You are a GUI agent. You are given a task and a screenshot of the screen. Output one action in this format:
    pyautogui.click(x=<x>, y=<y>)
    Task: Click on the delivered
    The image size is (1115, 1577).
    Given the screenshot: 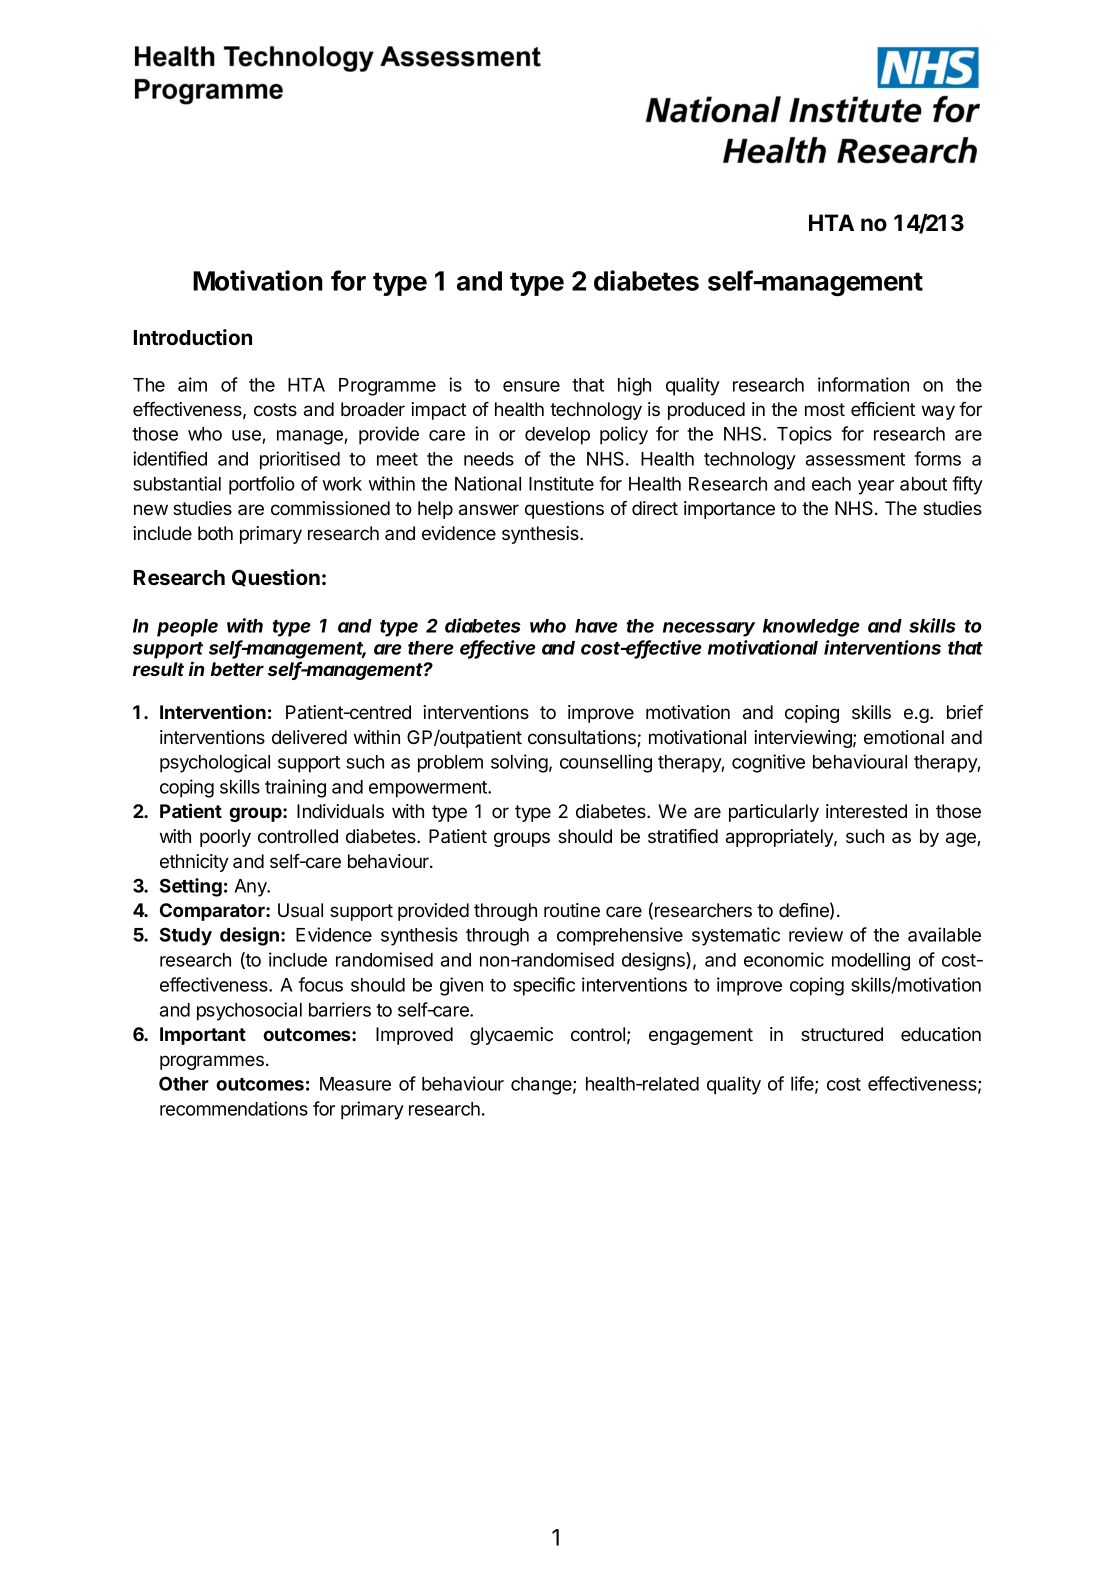 What is the action you would take?
    pyautogui.click(x=309, y=737)
